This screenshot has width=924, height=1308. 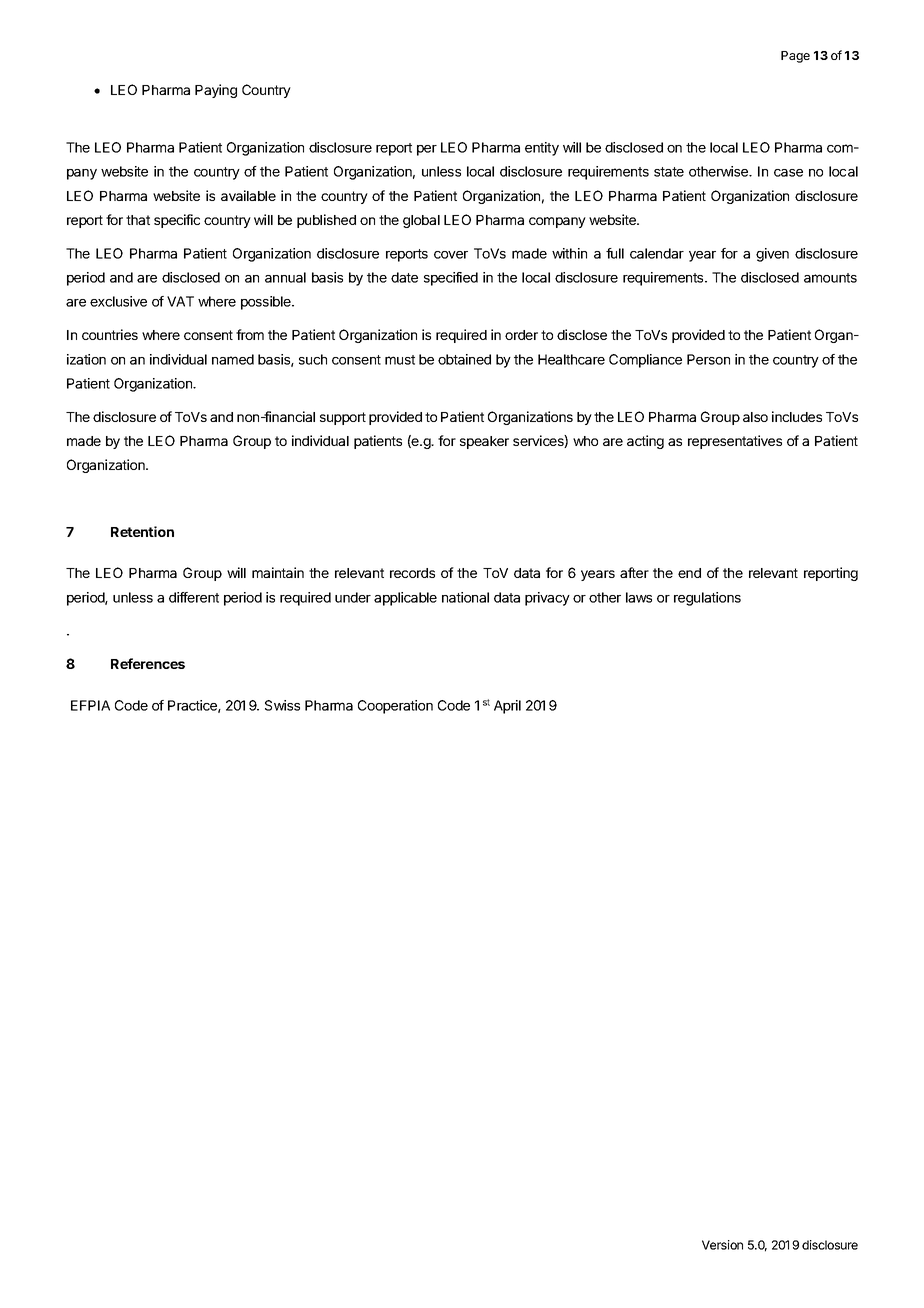 I want to click on References, so click(x=148, y=663).
